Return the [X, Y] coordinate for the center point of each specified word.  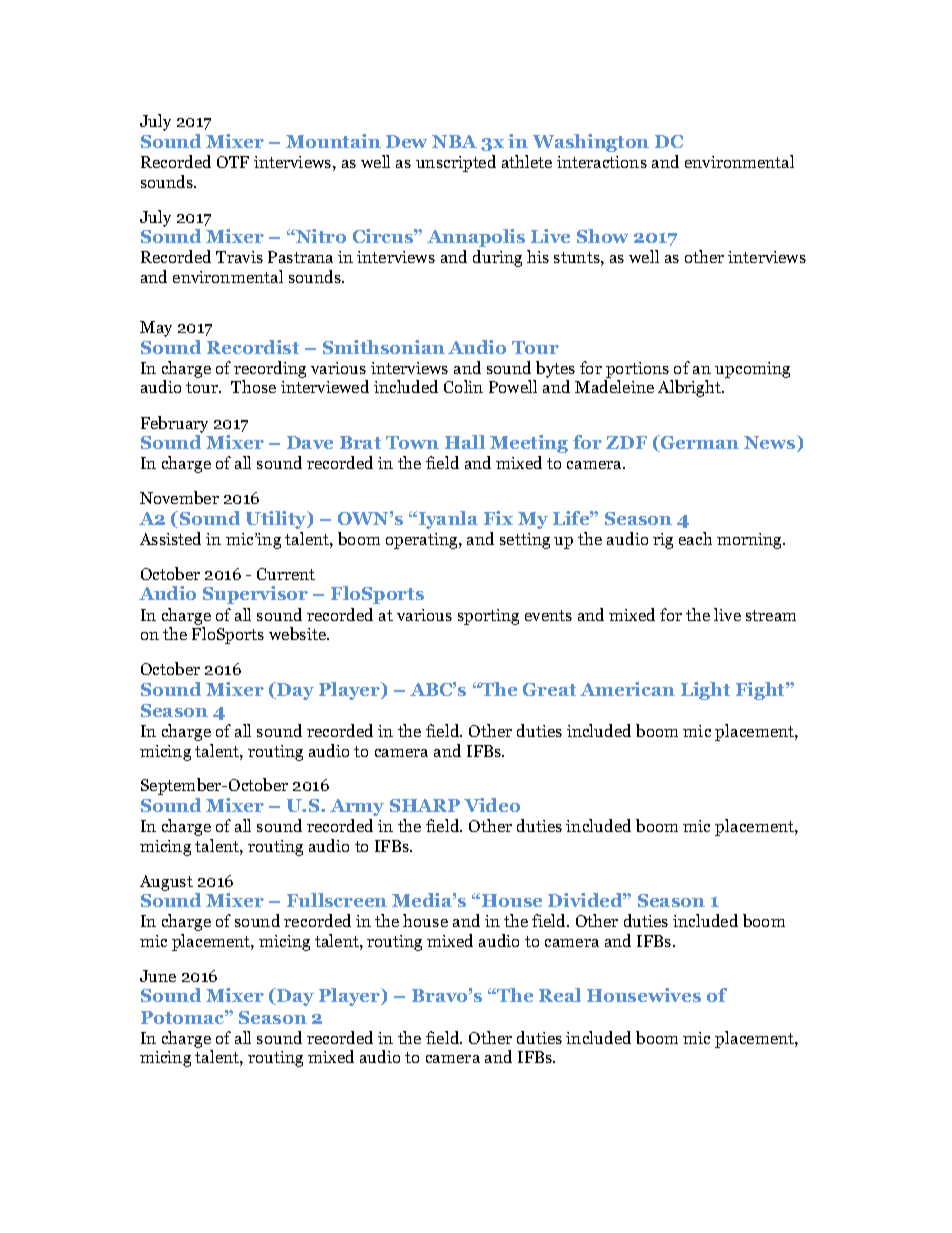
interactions [602, 162]
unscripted [456, 163]
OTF [233, 162]
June [158, 976]
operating [423, 541]
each [695, 538]
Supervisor [255, 595]
